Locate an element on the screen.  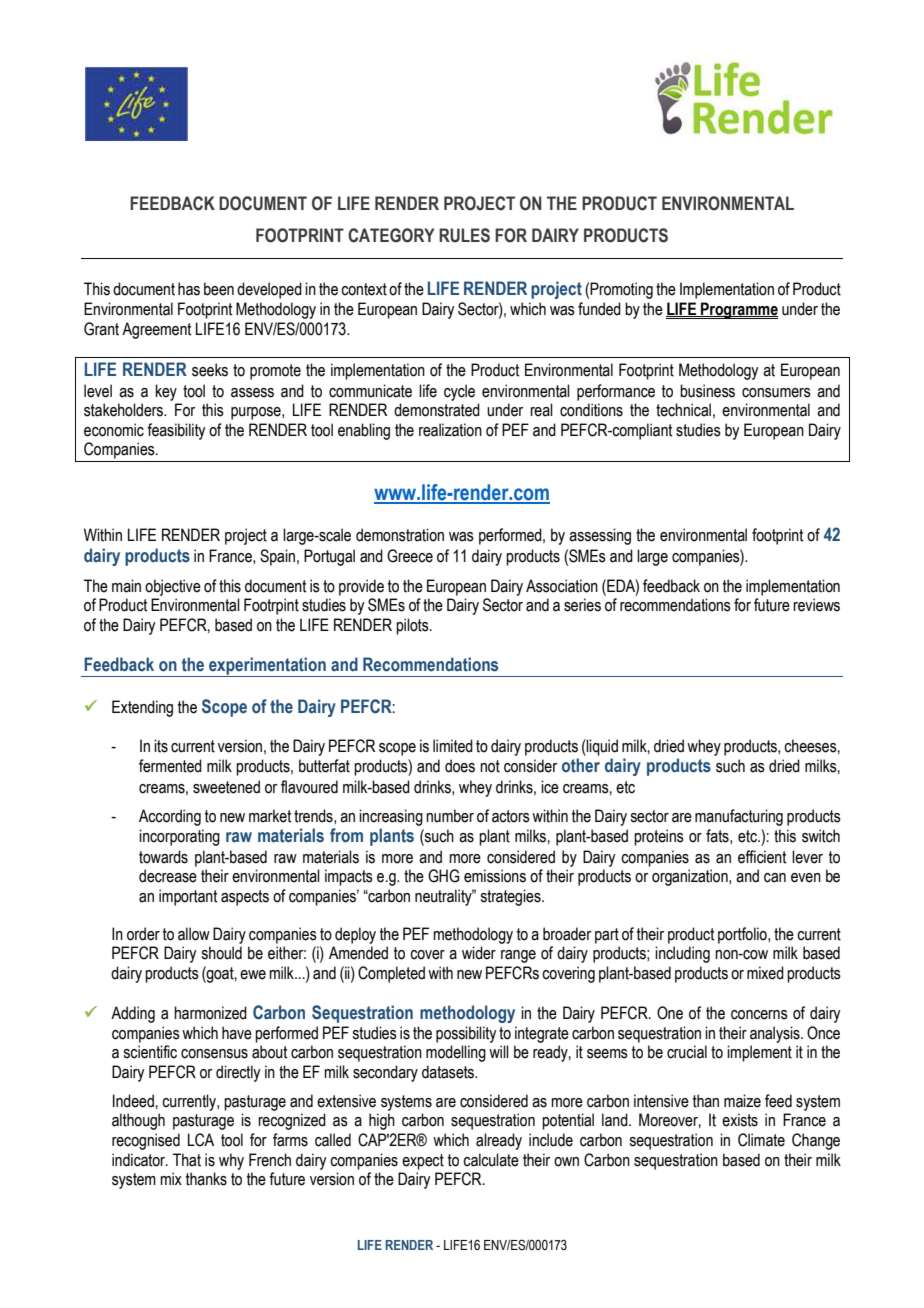
RULES is located at coordinates (464, 235).
